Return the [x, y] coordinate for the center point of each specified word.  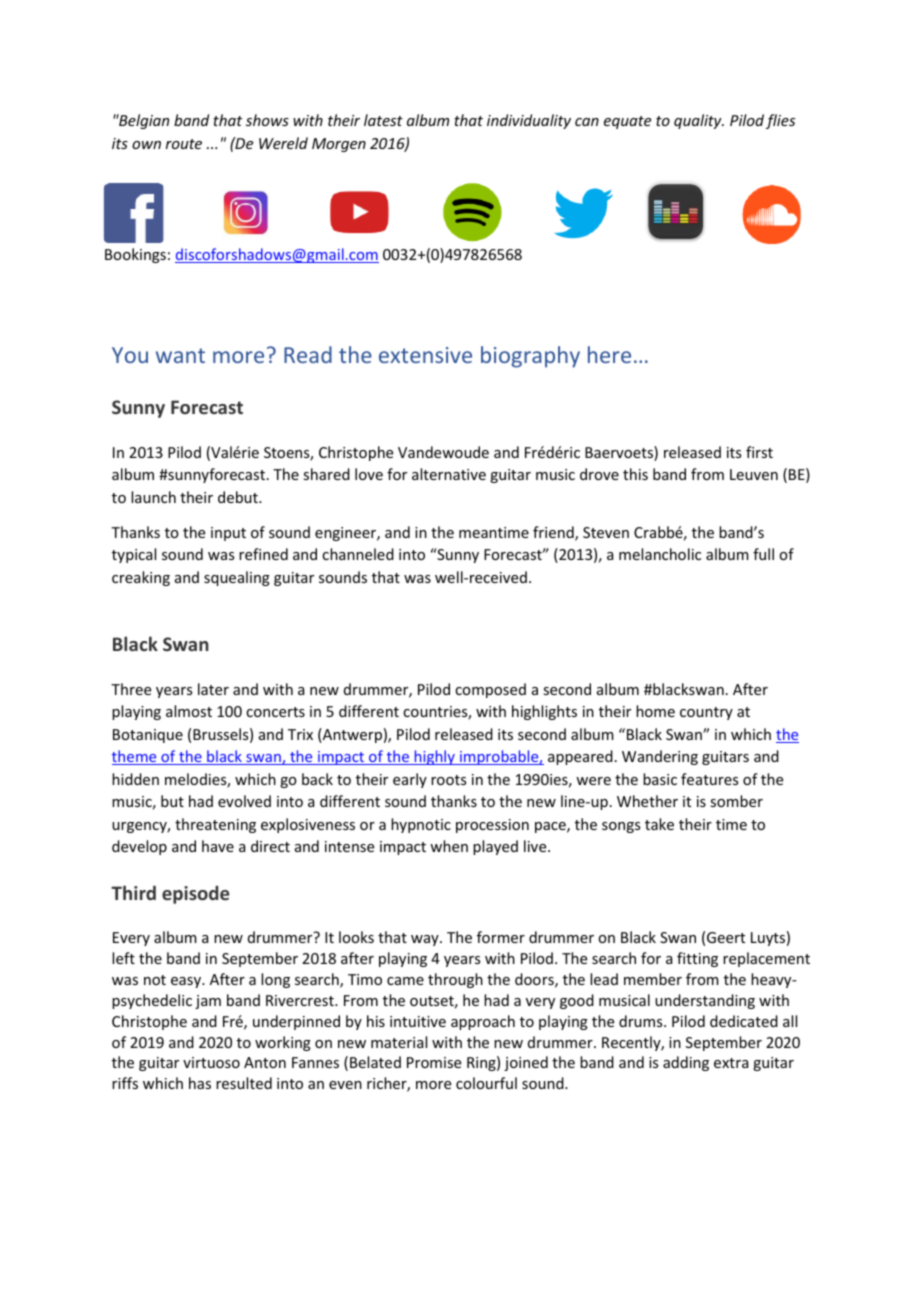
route [184, 144]
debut [239, 497]
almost [189, 711]
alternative [449, 474]
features [709, 779]
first [759, 452]
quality [699, 121]
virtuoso [211, 1062]
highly [434, 757]
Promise [434, 1062]
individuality [529, 121]
